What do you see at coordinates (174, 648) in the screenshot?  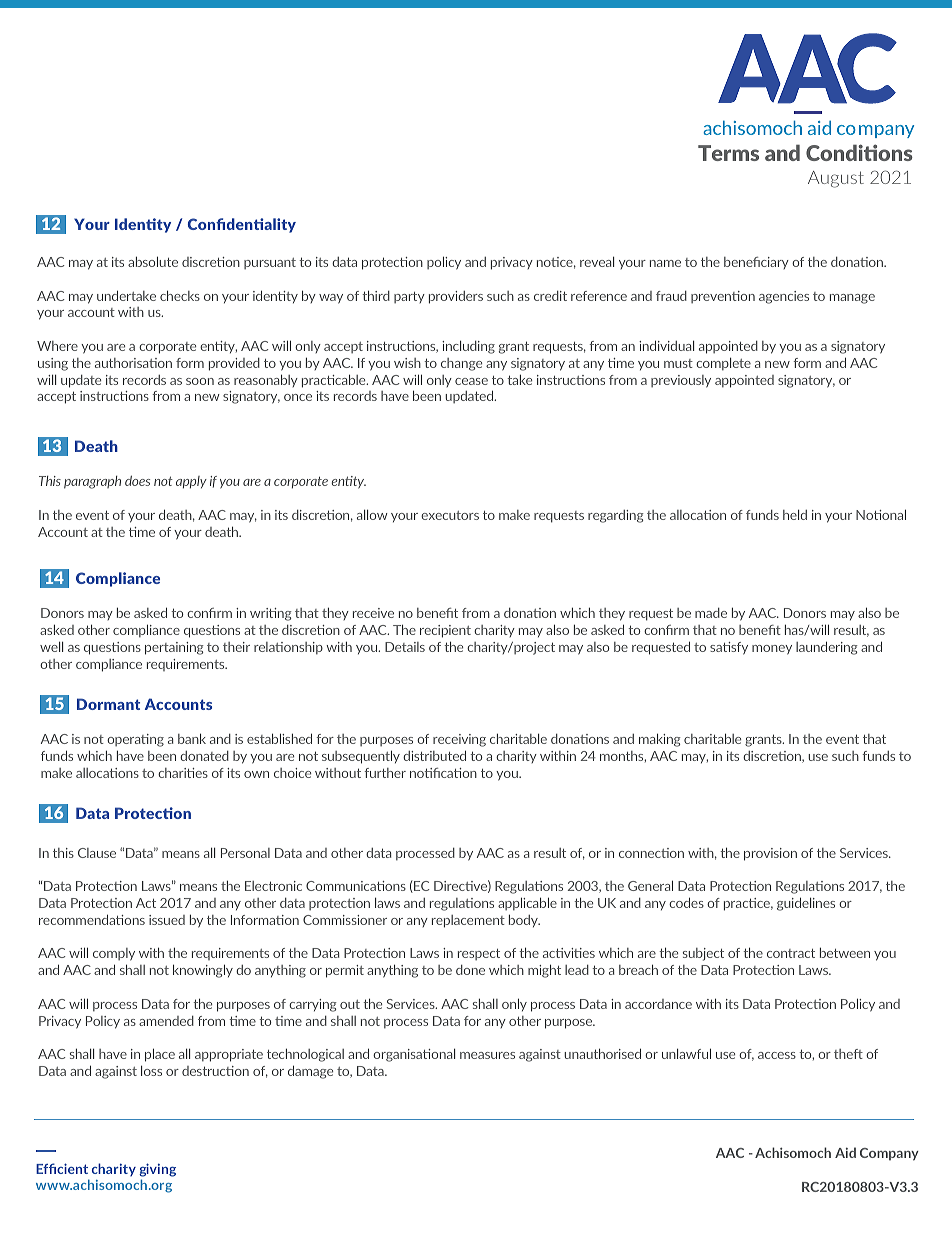 I see `pertaining` at bounding box center [174, 648].
